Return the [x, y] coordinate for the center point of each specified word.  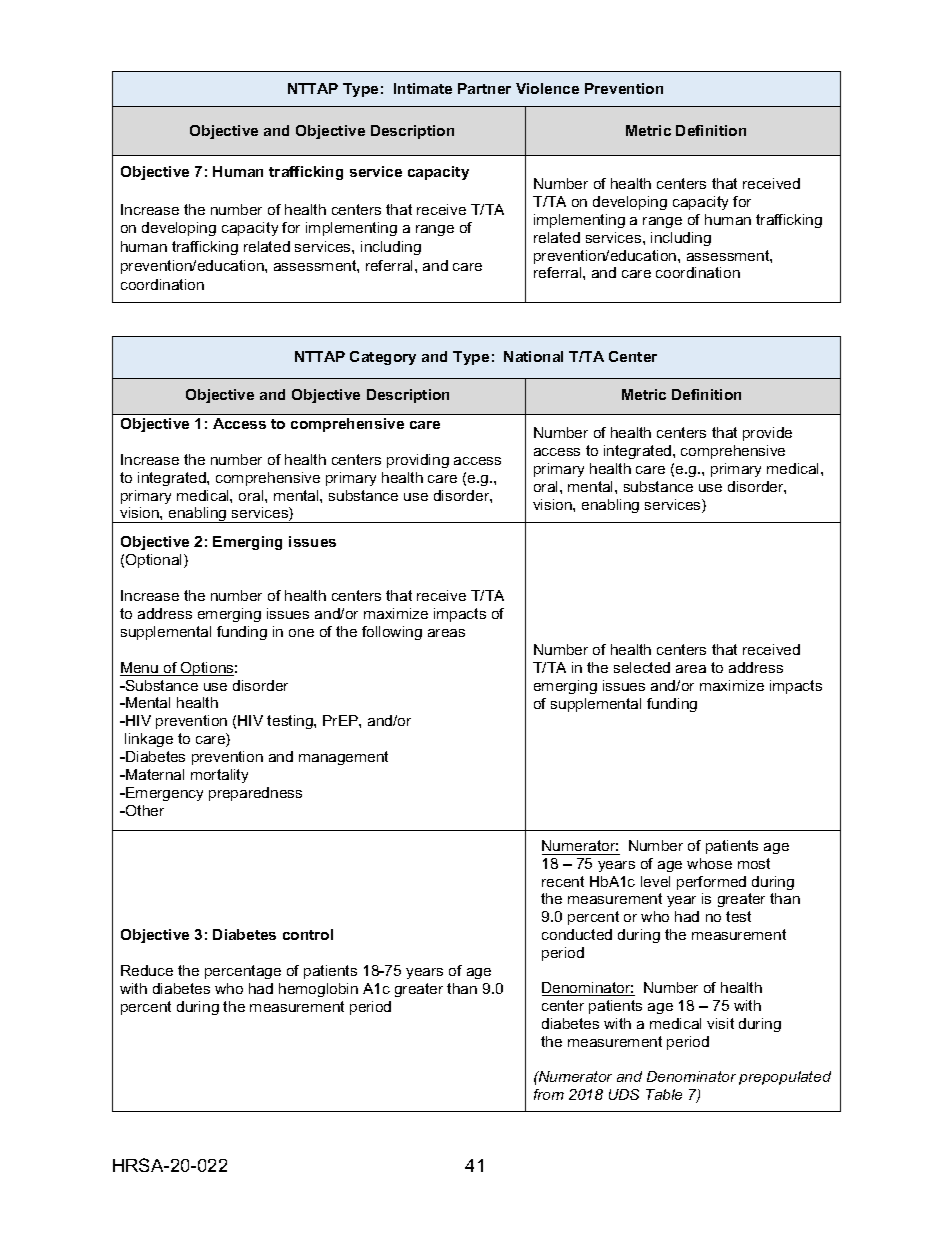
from [549, 1094]
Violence [547, 88]
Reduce [147, 970]
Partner [484, 88]
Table [664, 1094]
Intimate [423, 88]
